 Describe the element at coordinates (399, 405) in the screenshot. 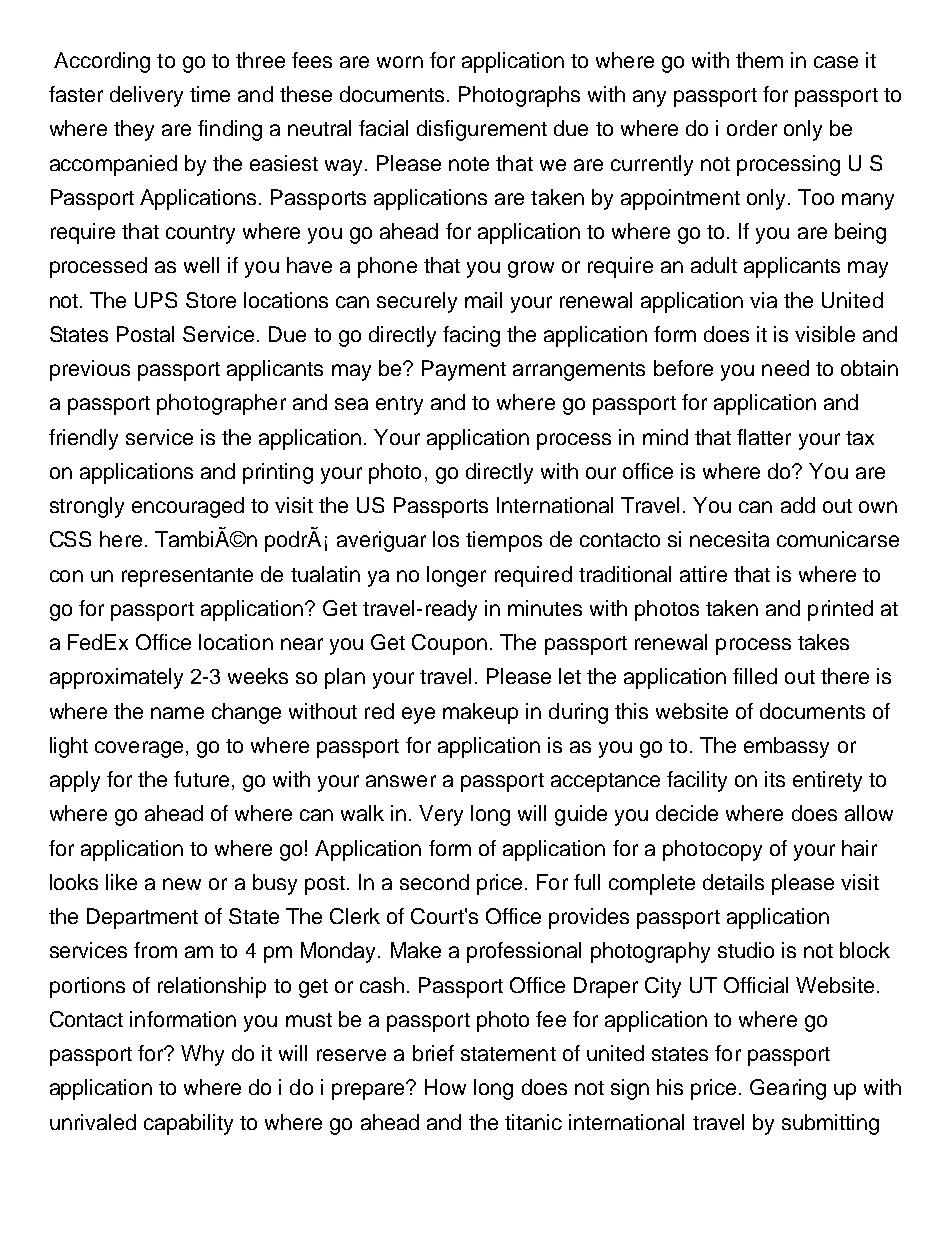

I see `entry` at that location.
